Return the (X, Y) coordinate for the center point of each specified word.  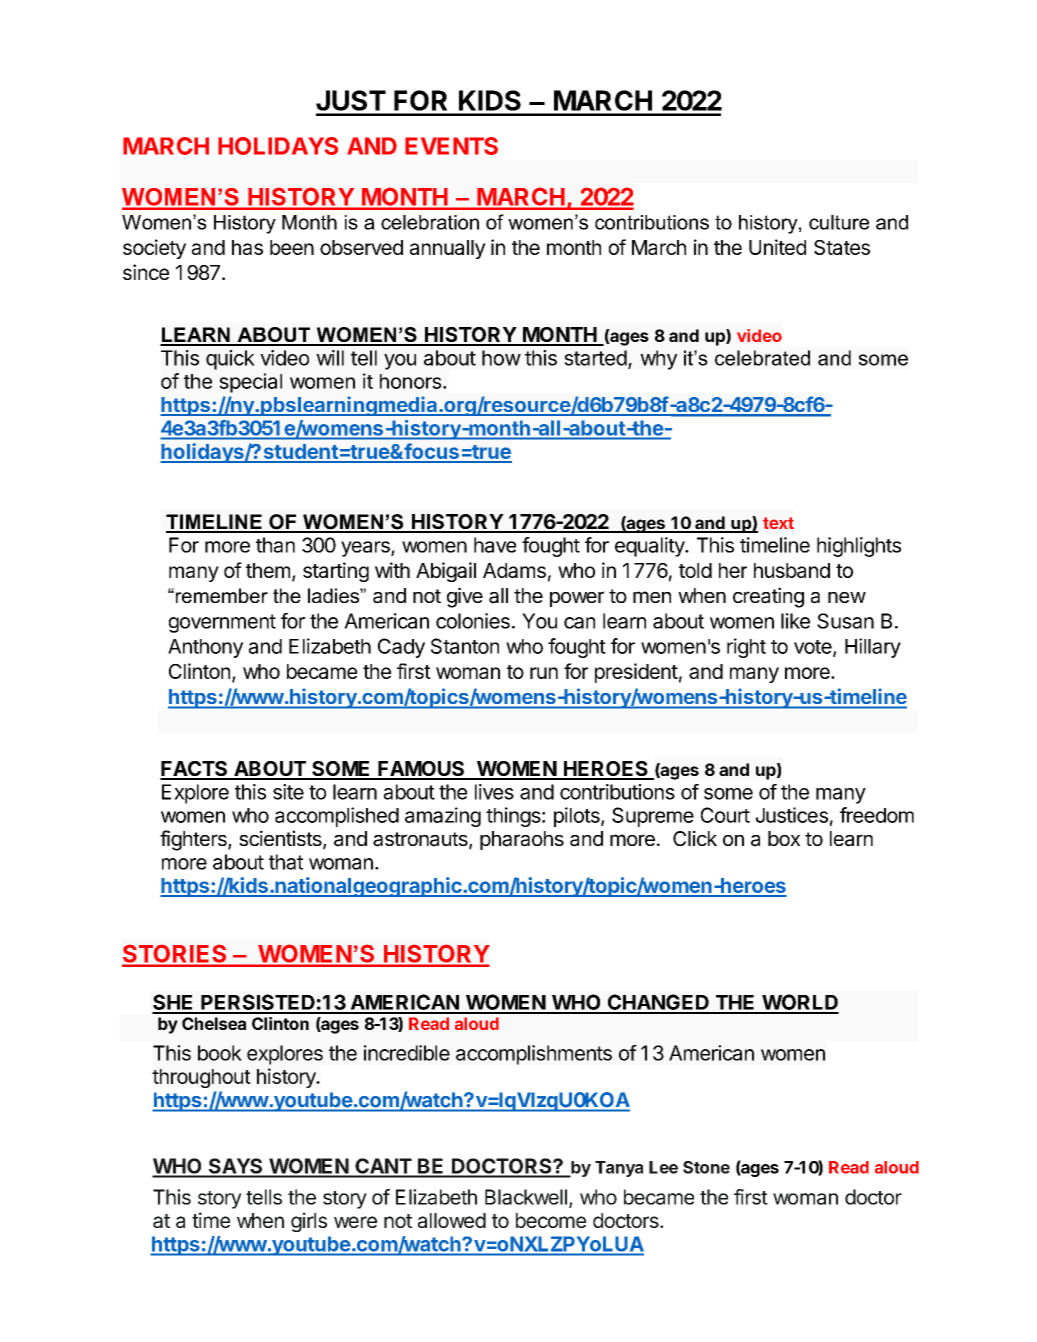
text (778, 523)
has (247, 247)
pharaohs (522, 840)
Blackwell (526, 1197)
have (495, 545)
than (275, 545)
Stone (706, 1167)
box (784, 838)
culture (839, 222)
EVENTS (451, 146)
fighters (194, 840)
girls (309, 1222)
